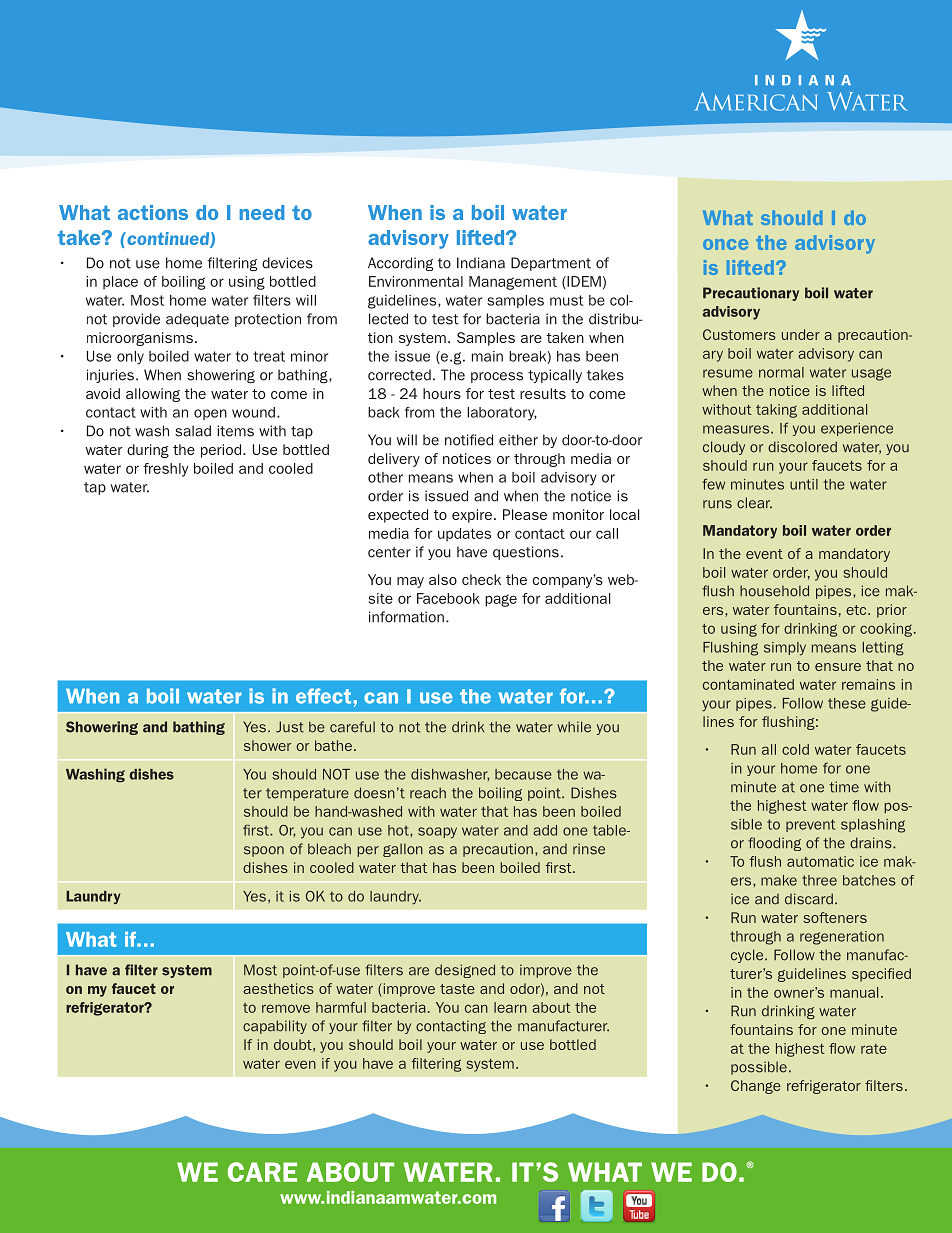 Image resolution: width=952 pixels, height=1233 pixels. Describe the element at coordinates (329, 849) in the image. I see `bleach` at that location.
